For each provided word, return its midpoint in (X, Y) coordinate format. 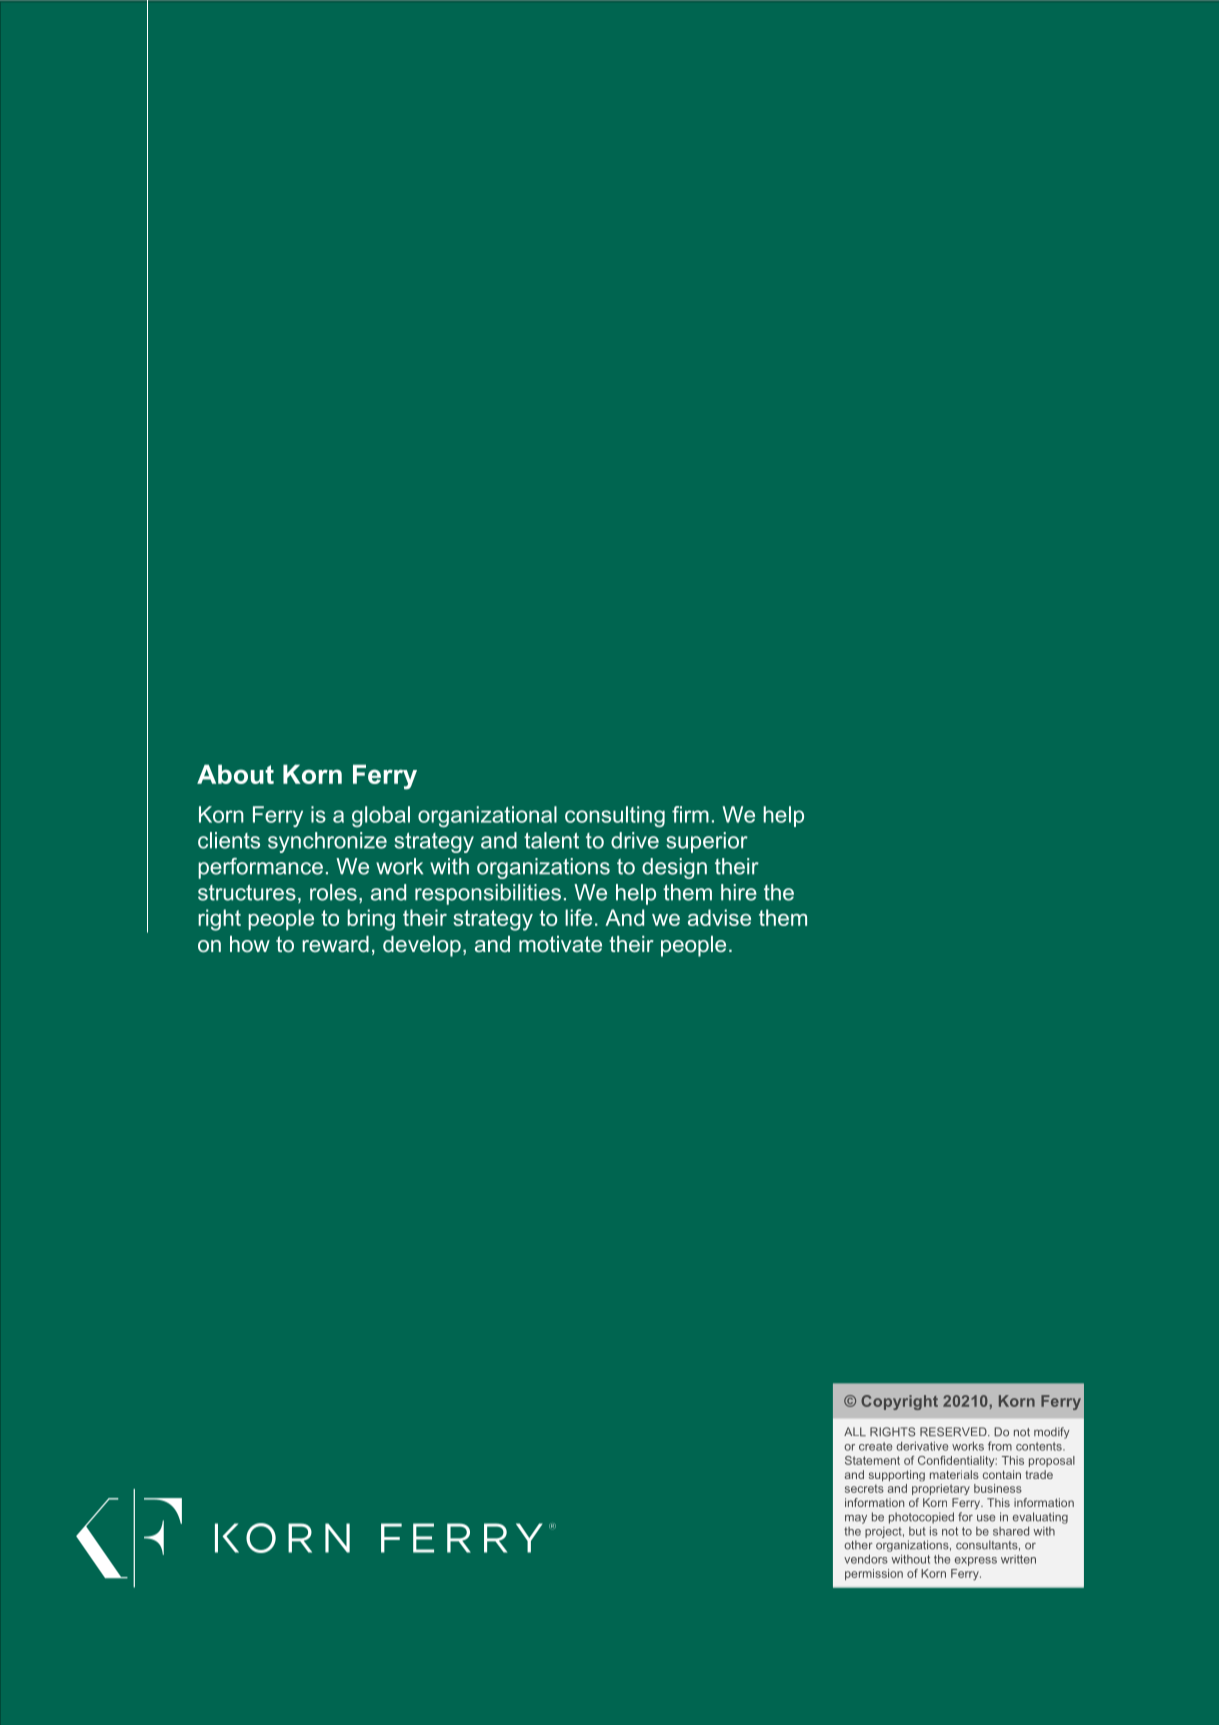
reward (335, 944)
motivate (560, 944)
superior (707, 842)
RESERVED (954, 1432)
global (381, 816)
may (856, 1519)
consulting (615, 816)
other (858, 1545)
